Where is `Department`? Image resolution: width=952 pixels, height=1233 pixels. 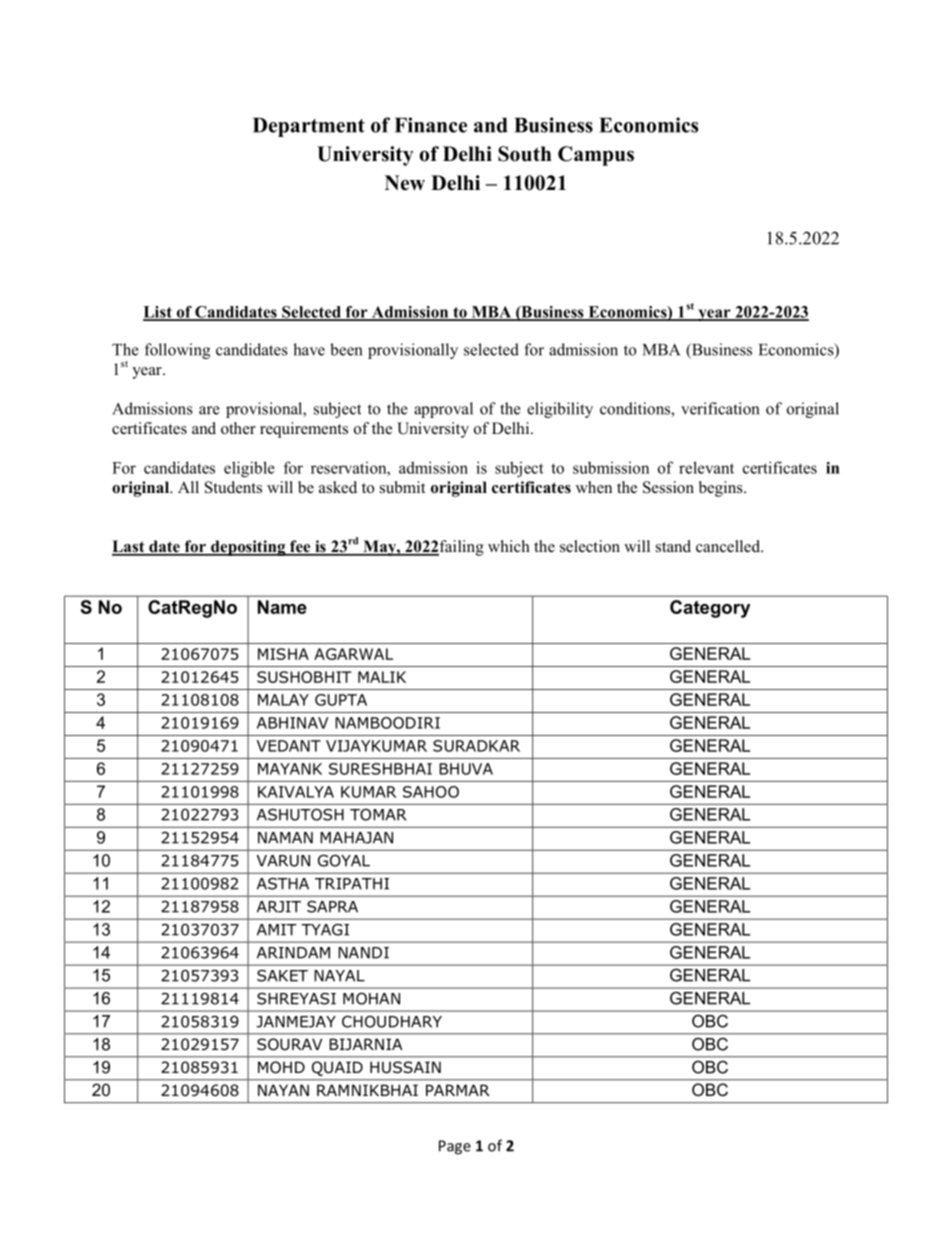 Department is located at coordinates (309, 127).
